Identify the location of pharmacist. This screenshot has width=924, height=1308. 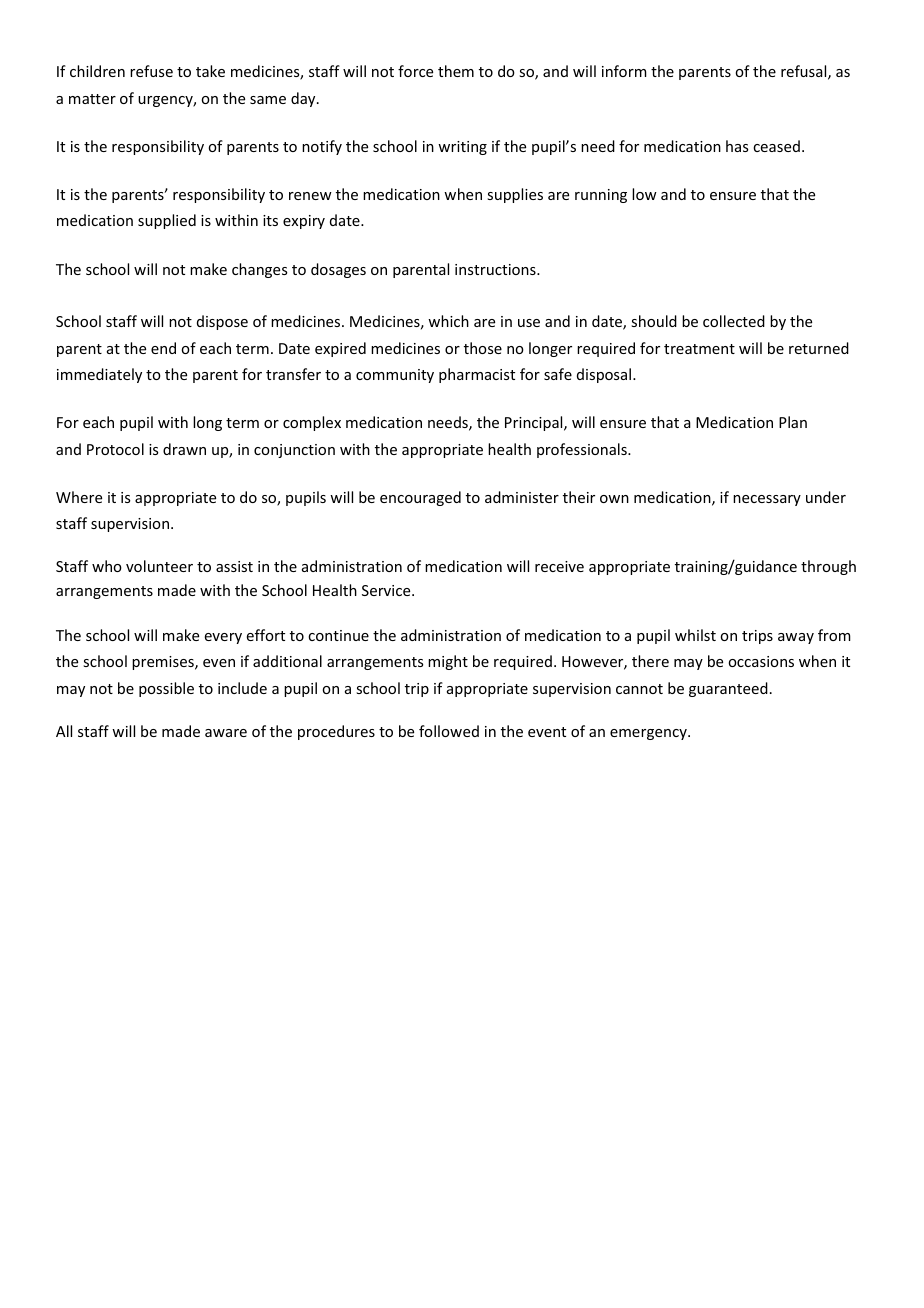
(477, 375).
